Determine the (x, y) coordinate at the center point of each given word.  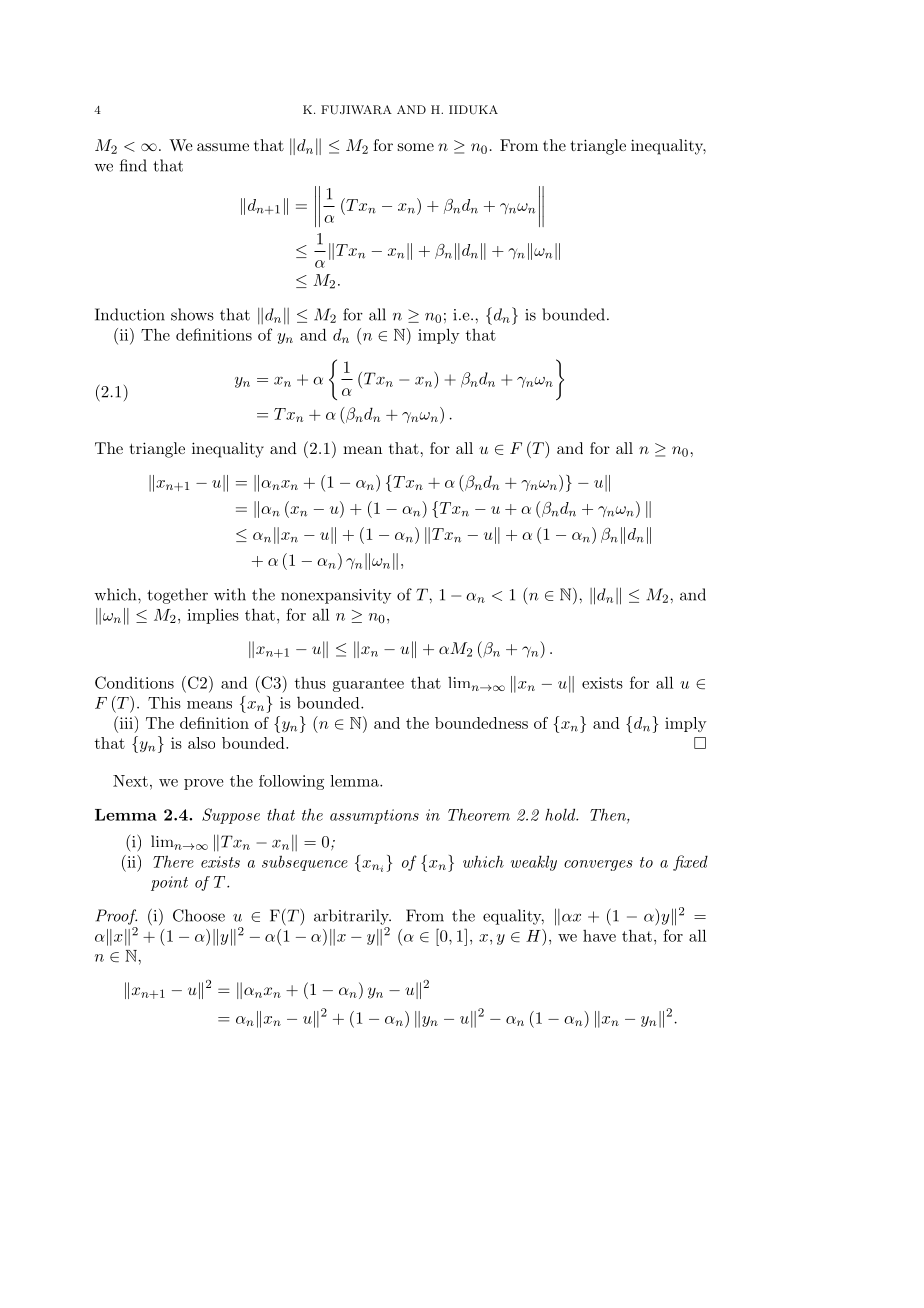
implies (213, 616)
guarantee (368, 685)
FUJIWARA (356, 110)
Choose (199, 915)
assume (223, 147)
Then (609, 816)
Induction (130, 314)
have (599, 936)
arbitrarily (352, 917)
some (416, 147)
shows (192, 314)
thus (310, 683)
